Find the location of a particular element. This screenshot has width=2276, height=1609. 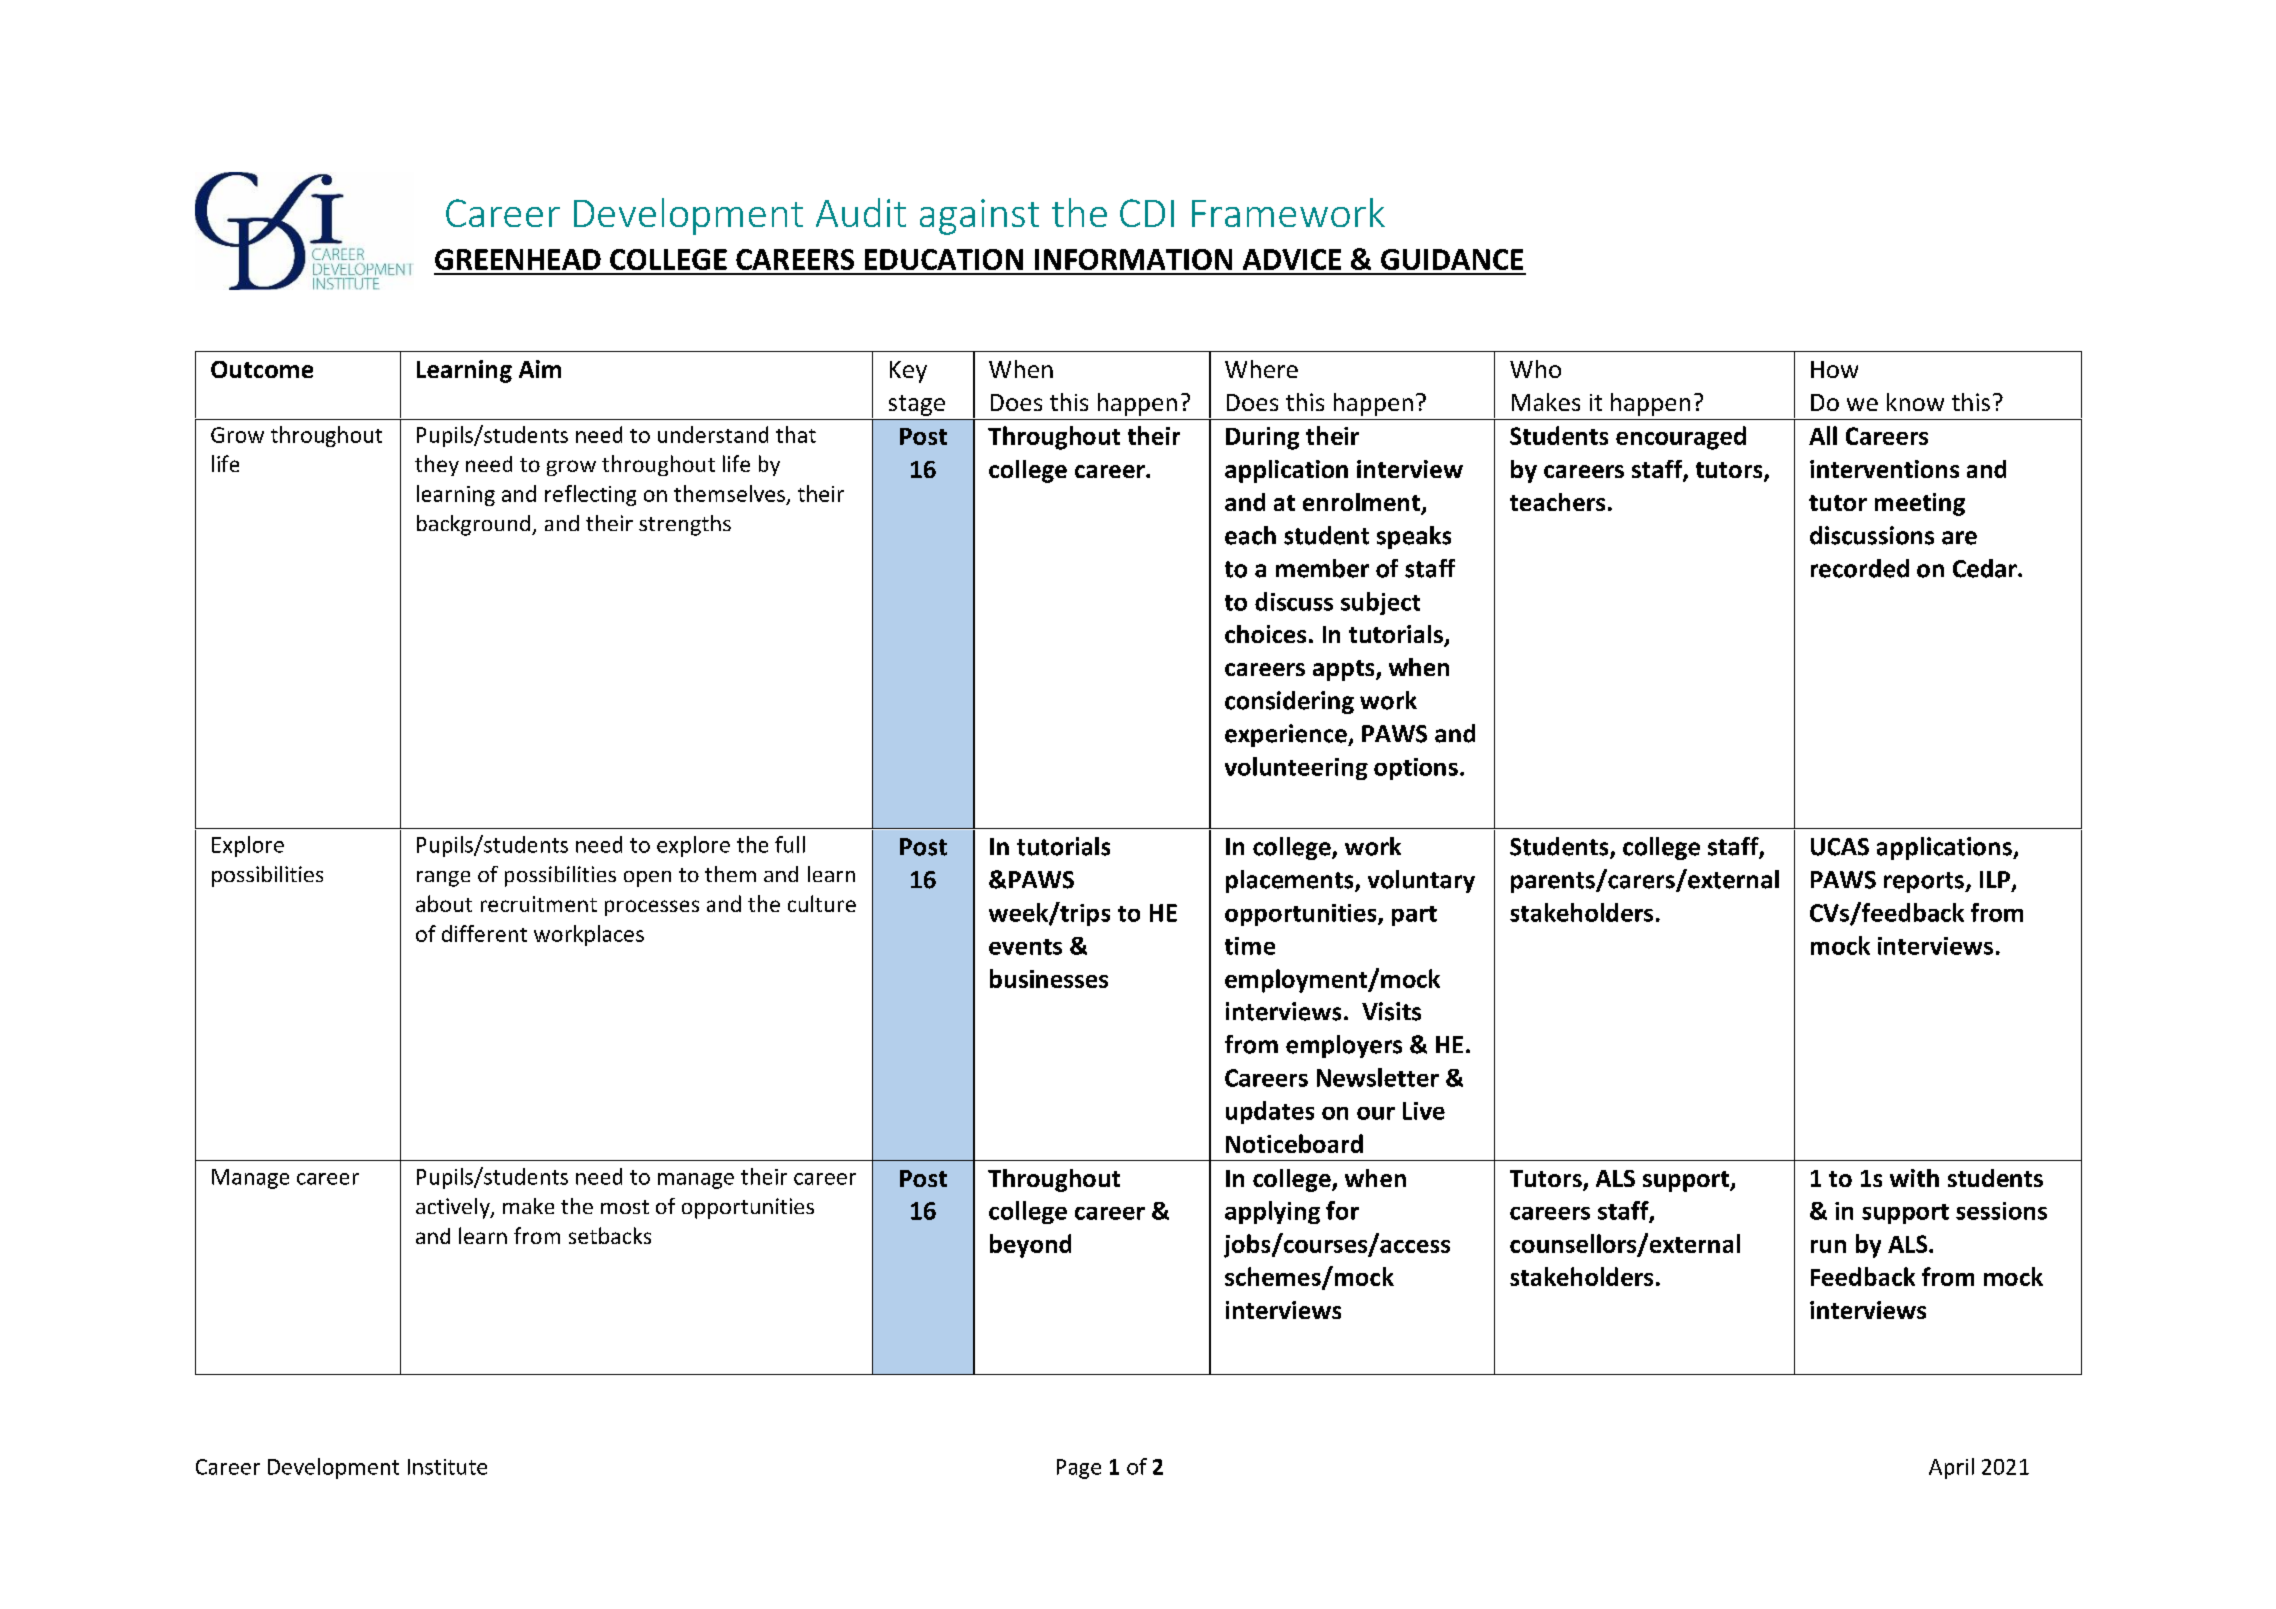

range is located at coordinates (443, 879).
